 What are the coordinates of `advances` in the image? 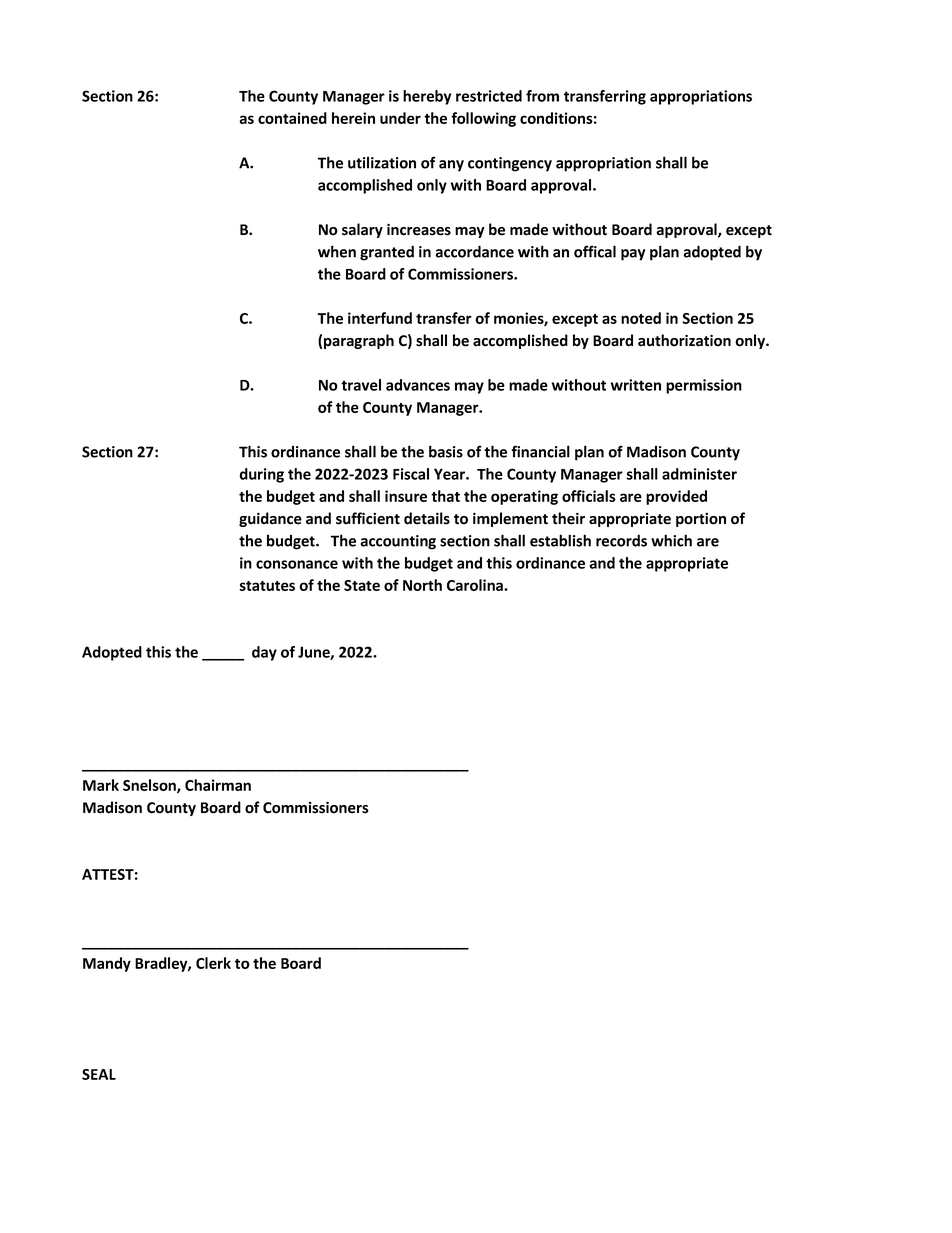 It's located at (418, 385).
